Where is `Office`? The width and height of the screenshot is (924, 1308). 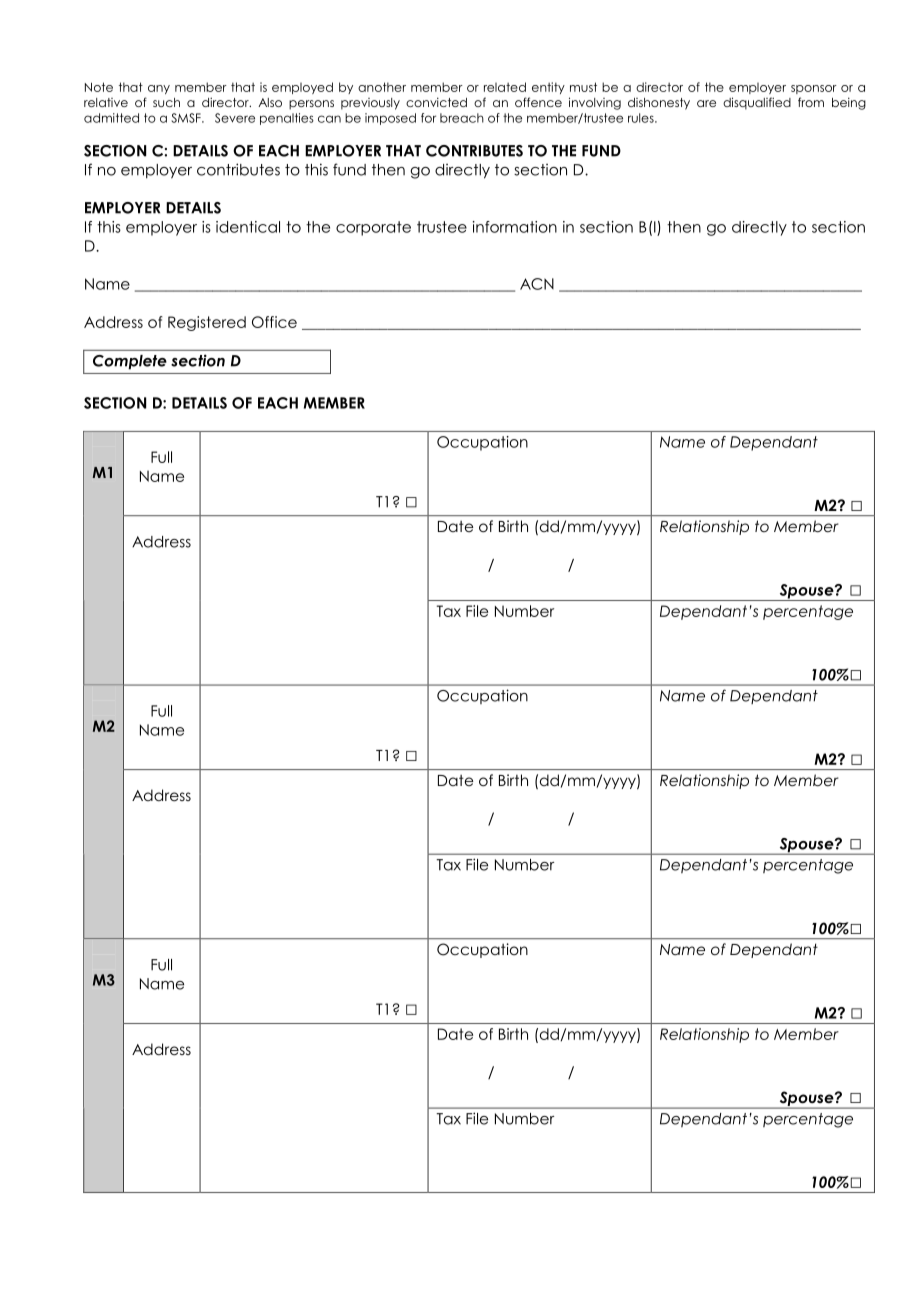 Office is located at coordinates (274, 322).
